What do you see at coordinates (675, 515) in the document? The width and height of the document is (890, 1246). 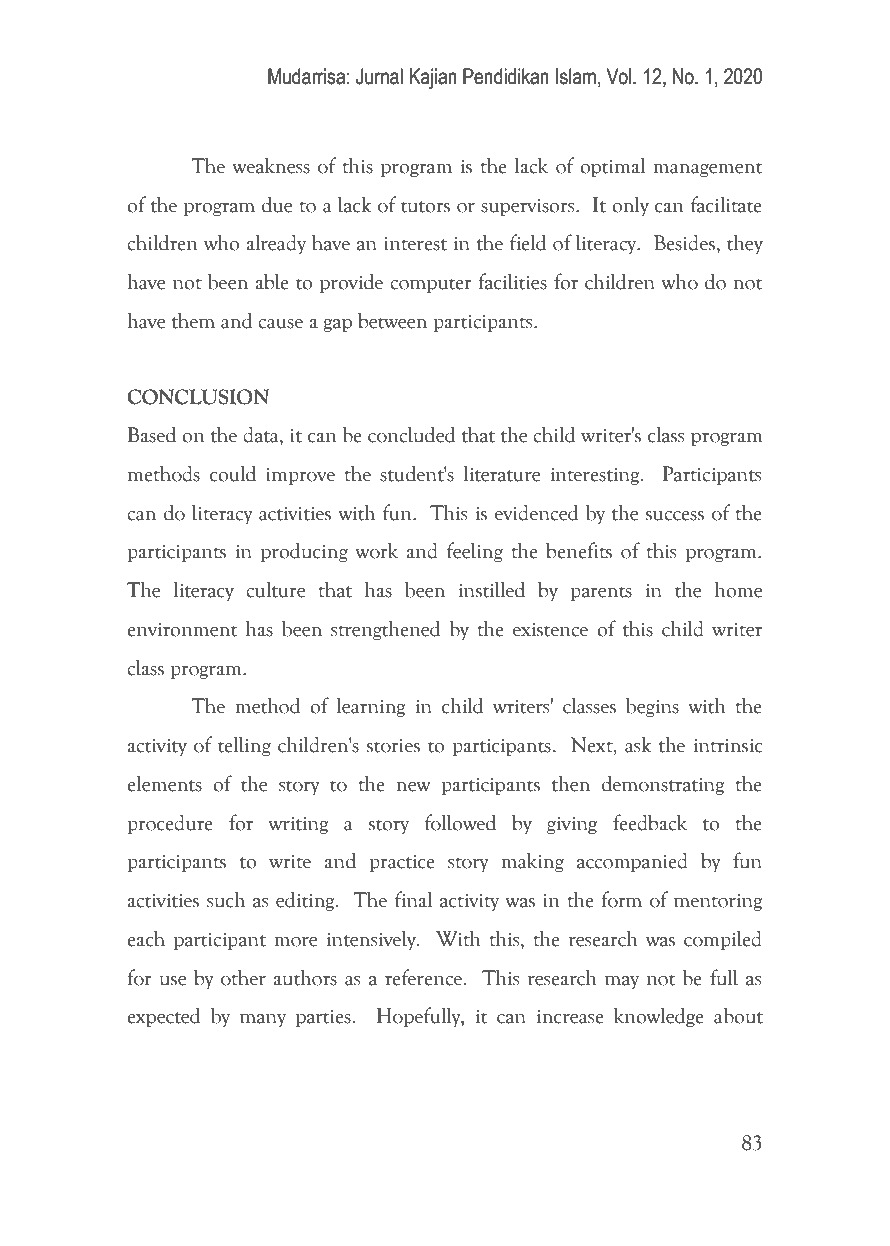 I see `success` at bounding box center [675, 515].
